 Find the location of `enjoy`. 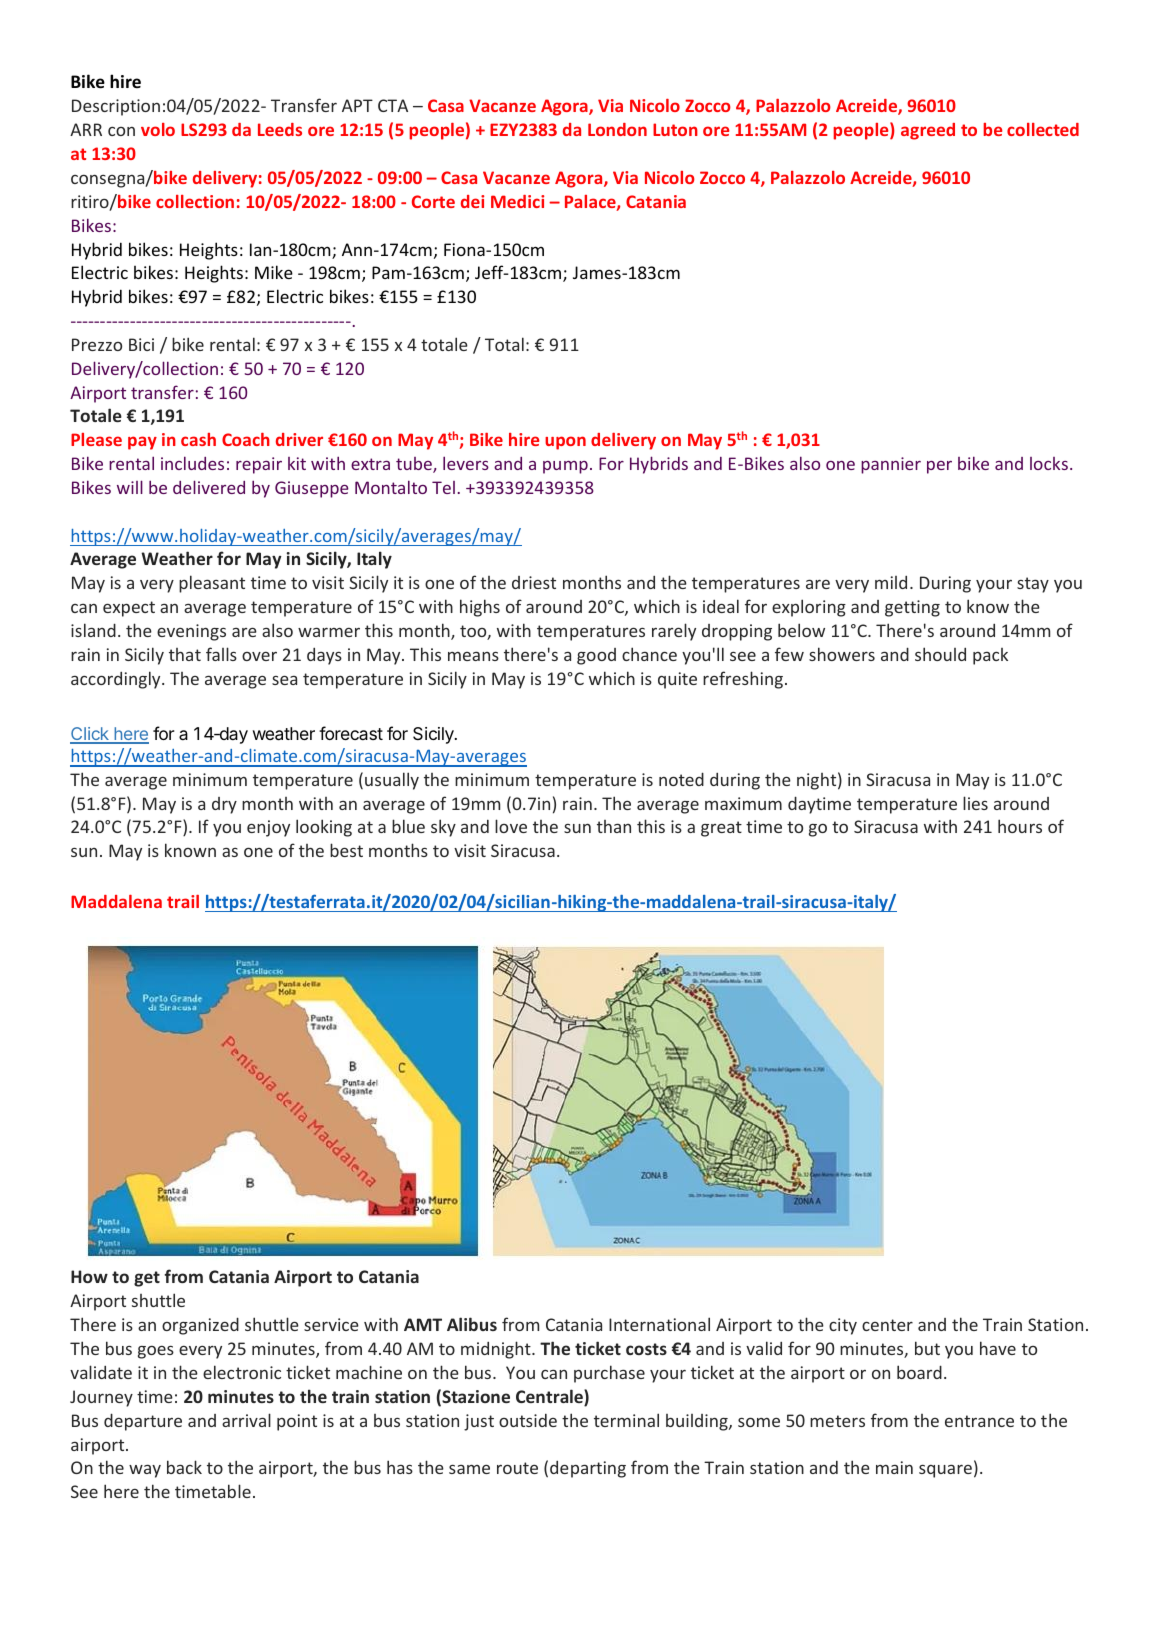

enjoy is located at coordinates (268, 828).
